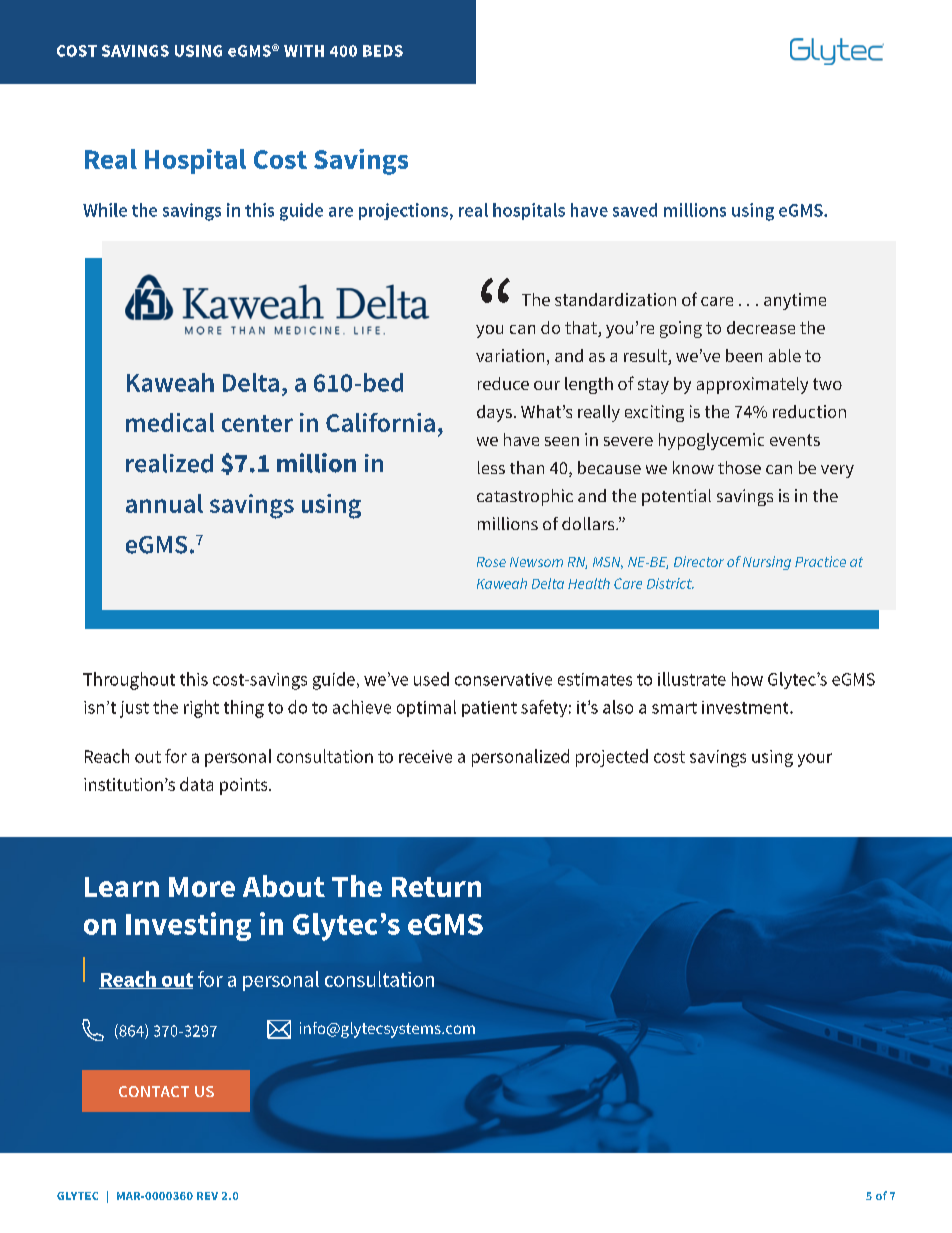 The width and height of the page is (952, 1233). What do you see at coordinates (170, 422) in the page?
I see `medical` at bounding box center [170, 422].
